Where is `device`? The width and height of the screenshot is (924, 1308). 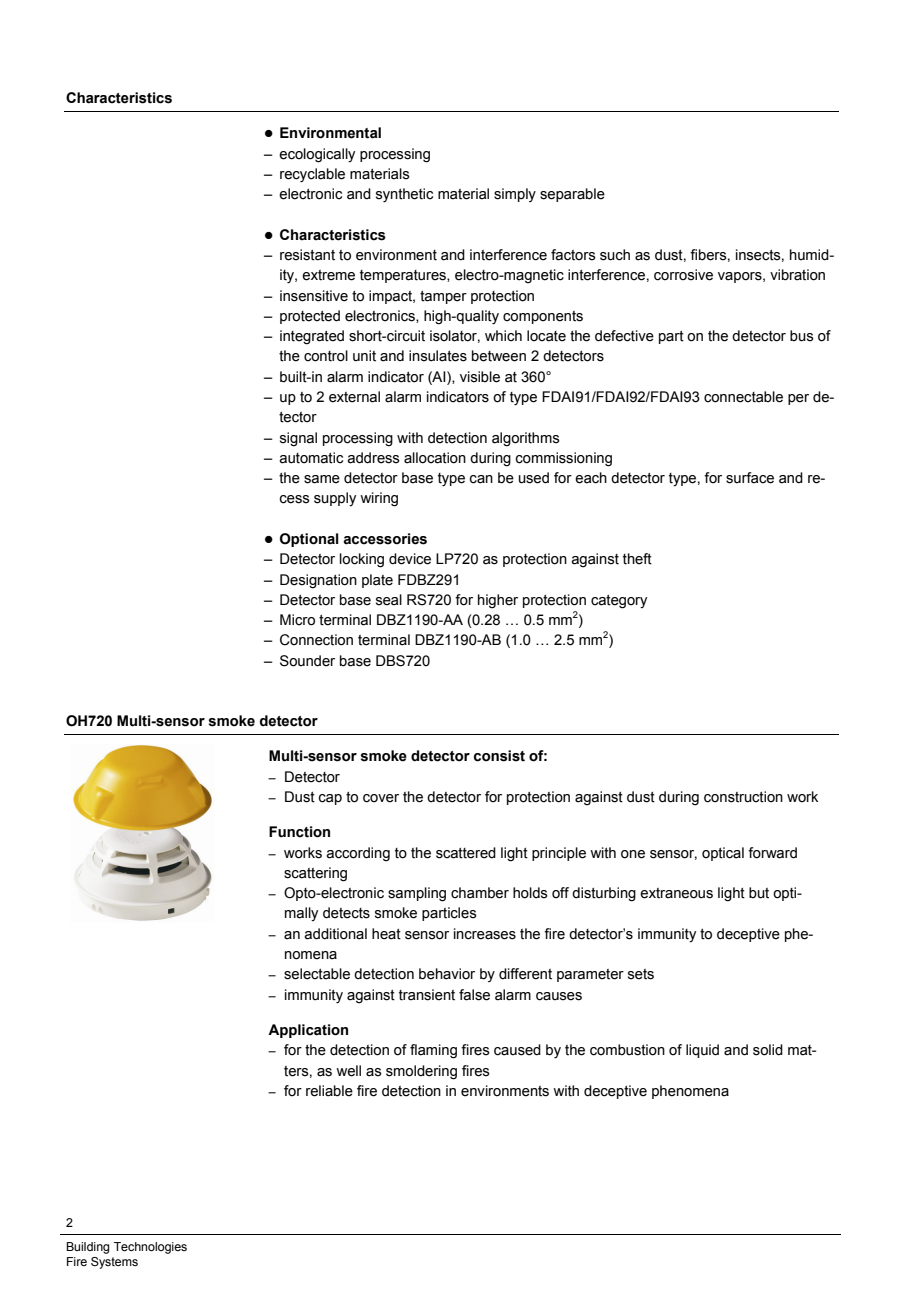
device is located at coordinates (410, 559).
